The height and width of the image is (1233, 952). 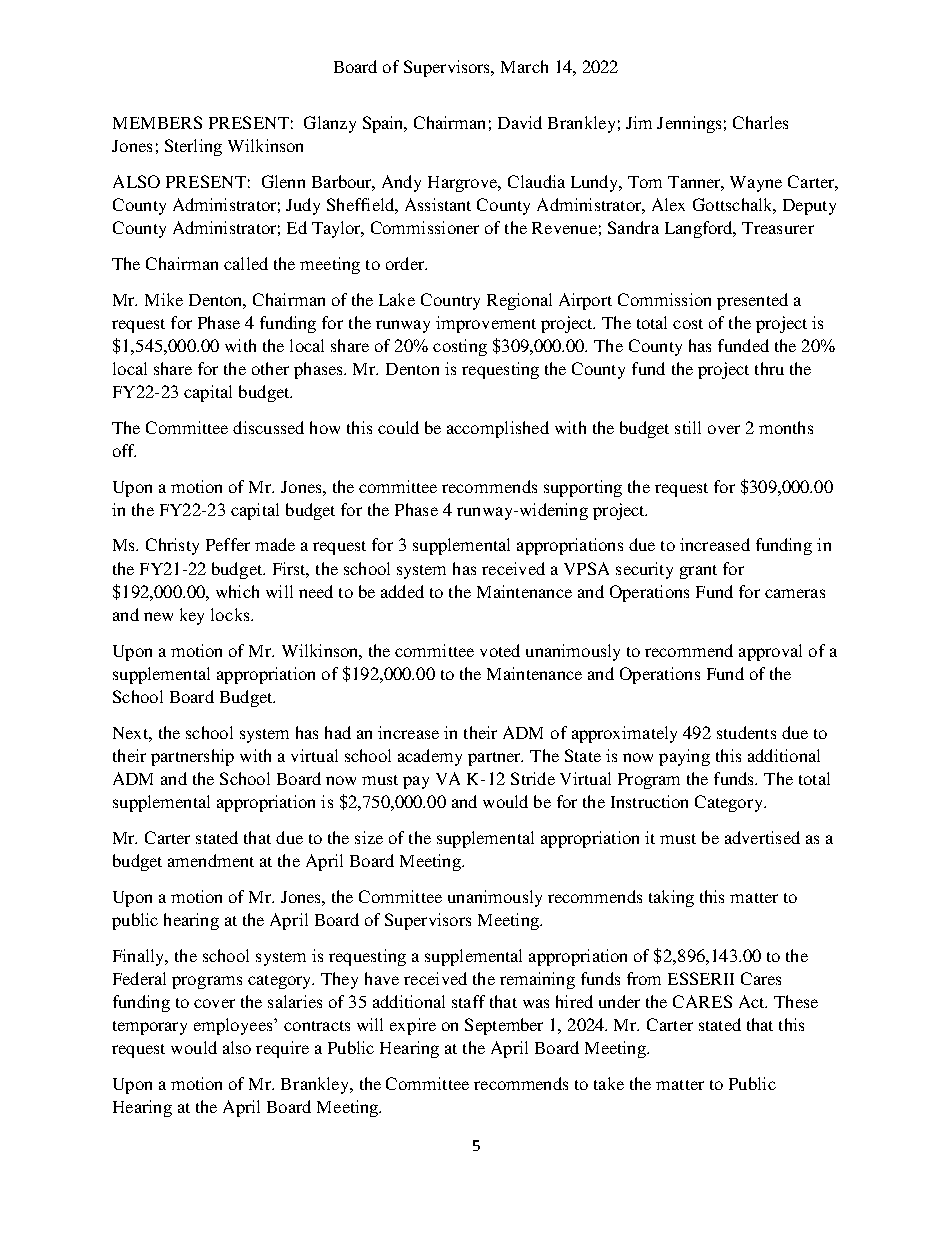 What do you see at coordinates (796, 1001) in the image?
I see `These` at bounding box center [796, 1001].
